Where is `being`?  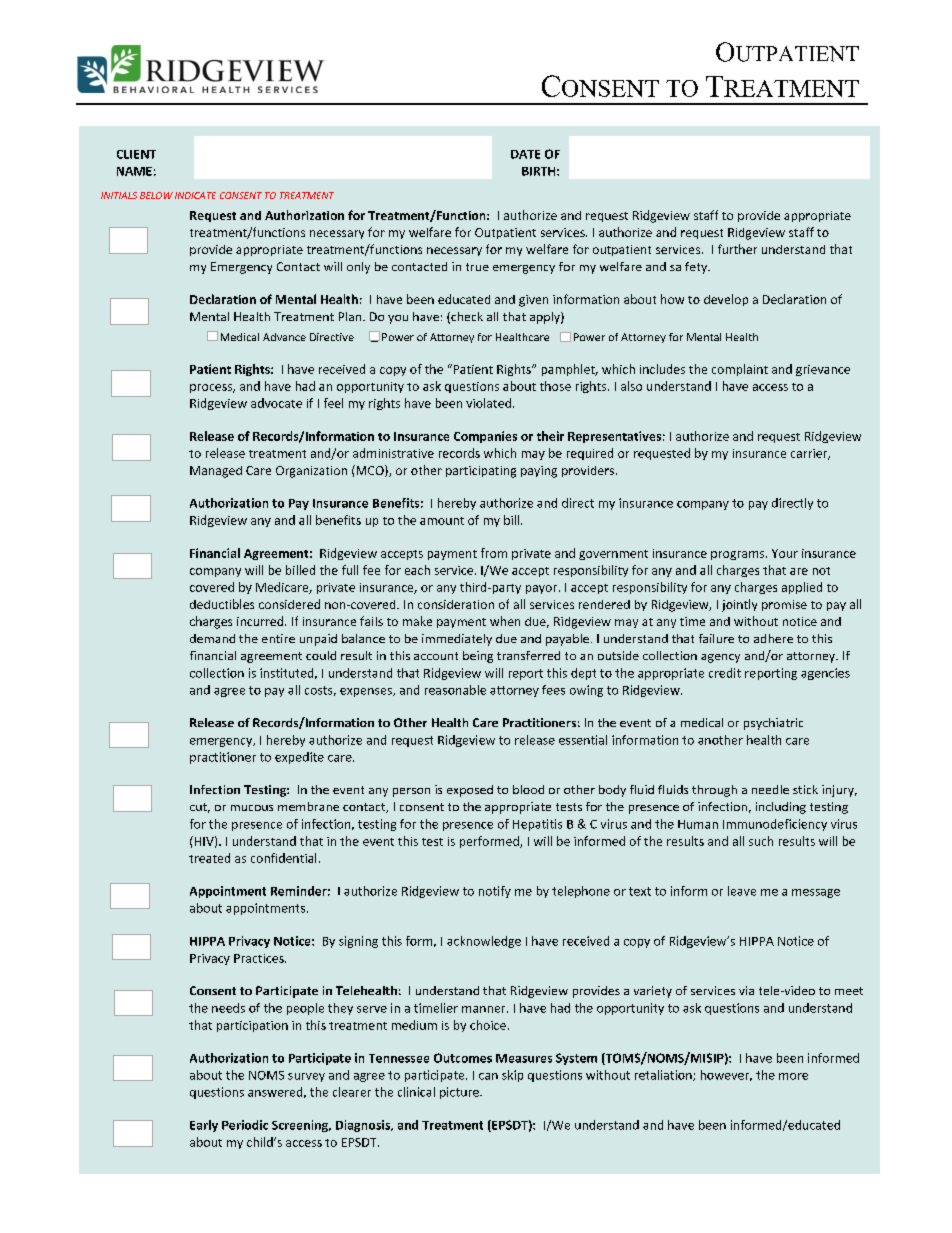 being is located at coordinates (478, 657).
